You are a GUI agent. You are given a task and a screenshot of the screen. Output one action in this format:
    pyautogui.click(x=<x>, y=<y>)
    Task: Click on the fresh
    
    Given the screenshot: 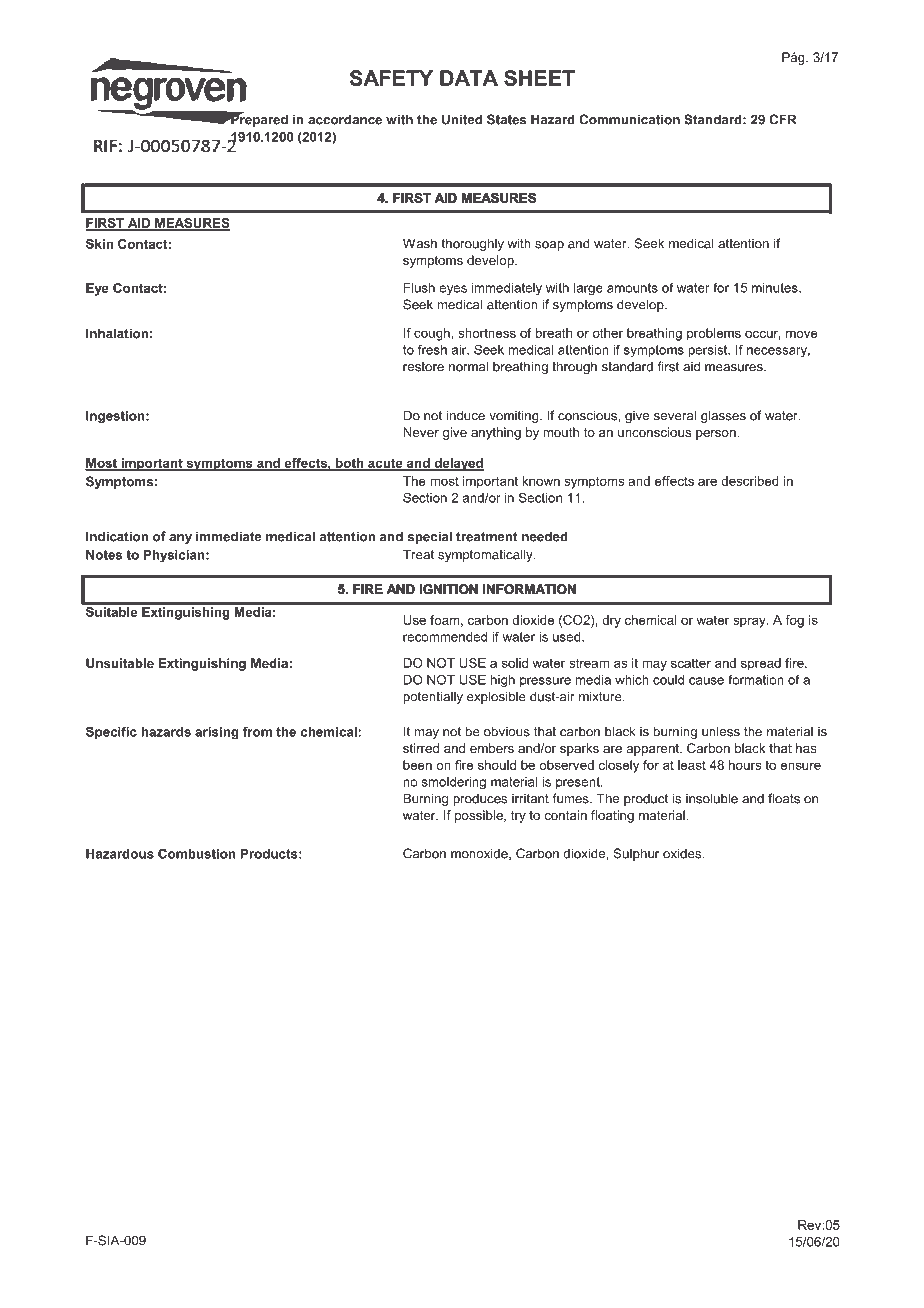 What is the action you would take?
    pyautogui.click(x=432, y=350)
